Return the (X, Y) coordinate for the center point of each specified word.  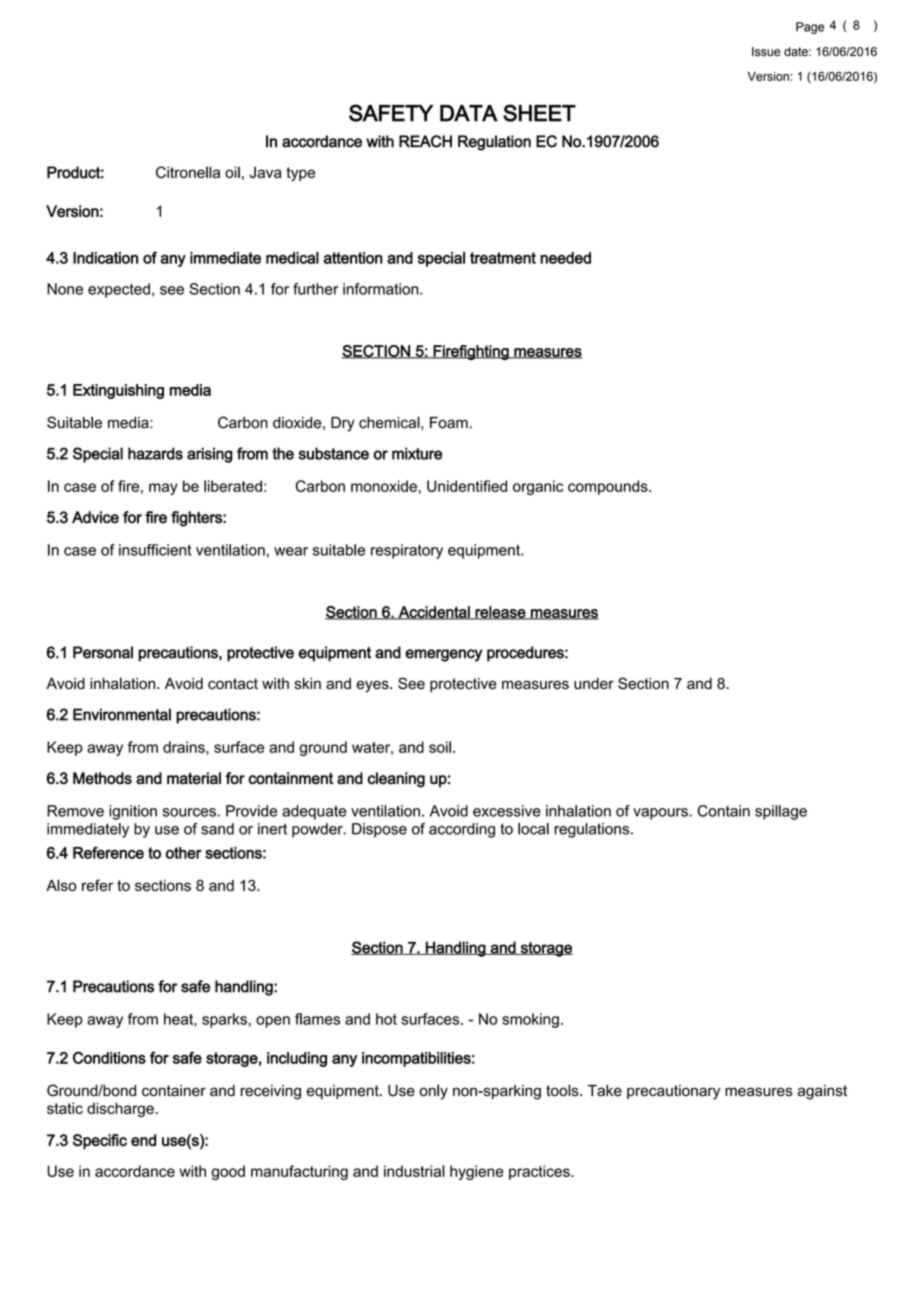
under (594, 684)
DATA (469, 113)
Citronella (188, 172)
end (143, 1140)
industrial (414, 1171)
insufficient (155, 550)
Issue (766, 52)
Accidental (434, 613)
